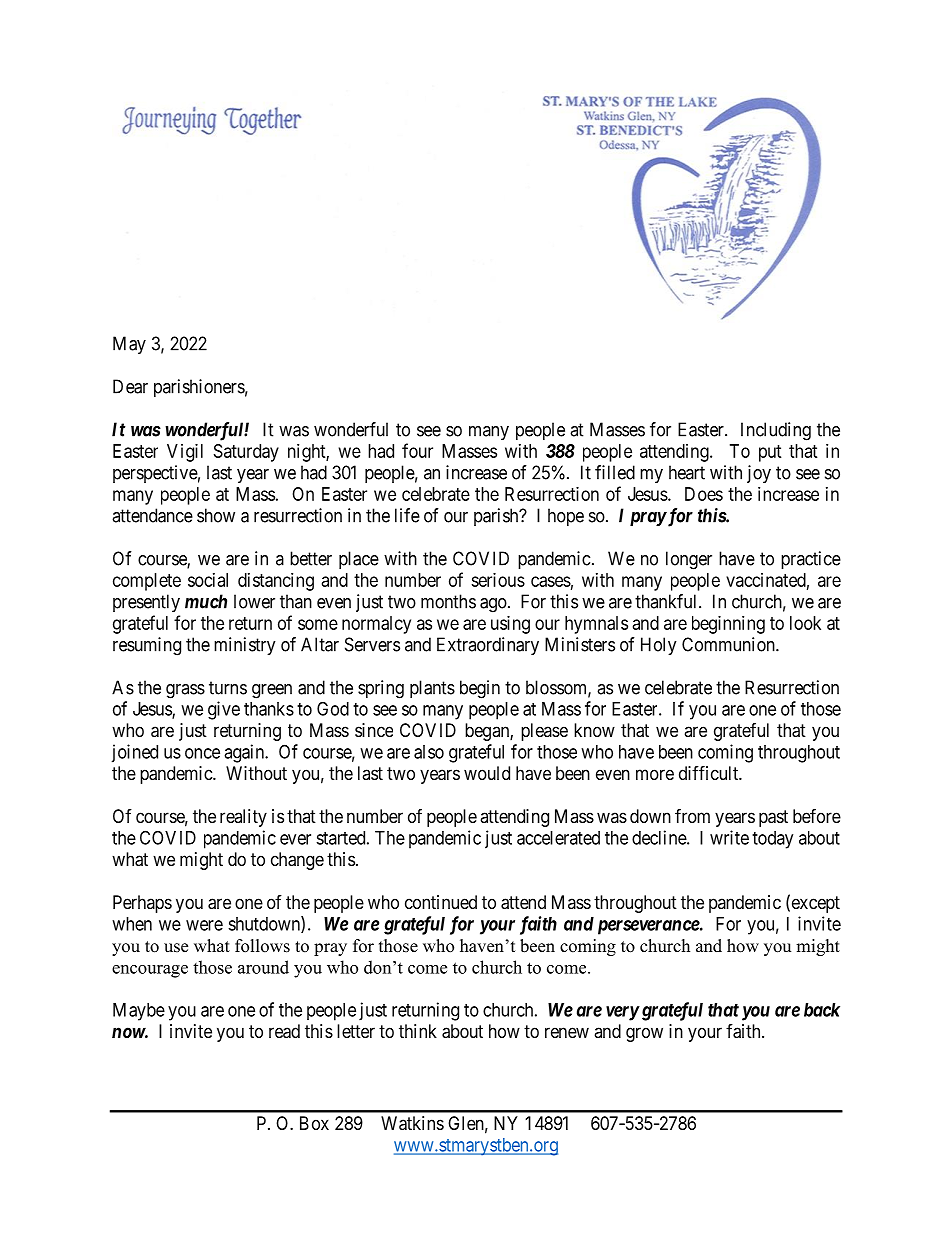 This screenshot has width=952, height=1233. Describe the element at coordinates (412, 1123) in the screenshot. I see `Watkins` at that location.
